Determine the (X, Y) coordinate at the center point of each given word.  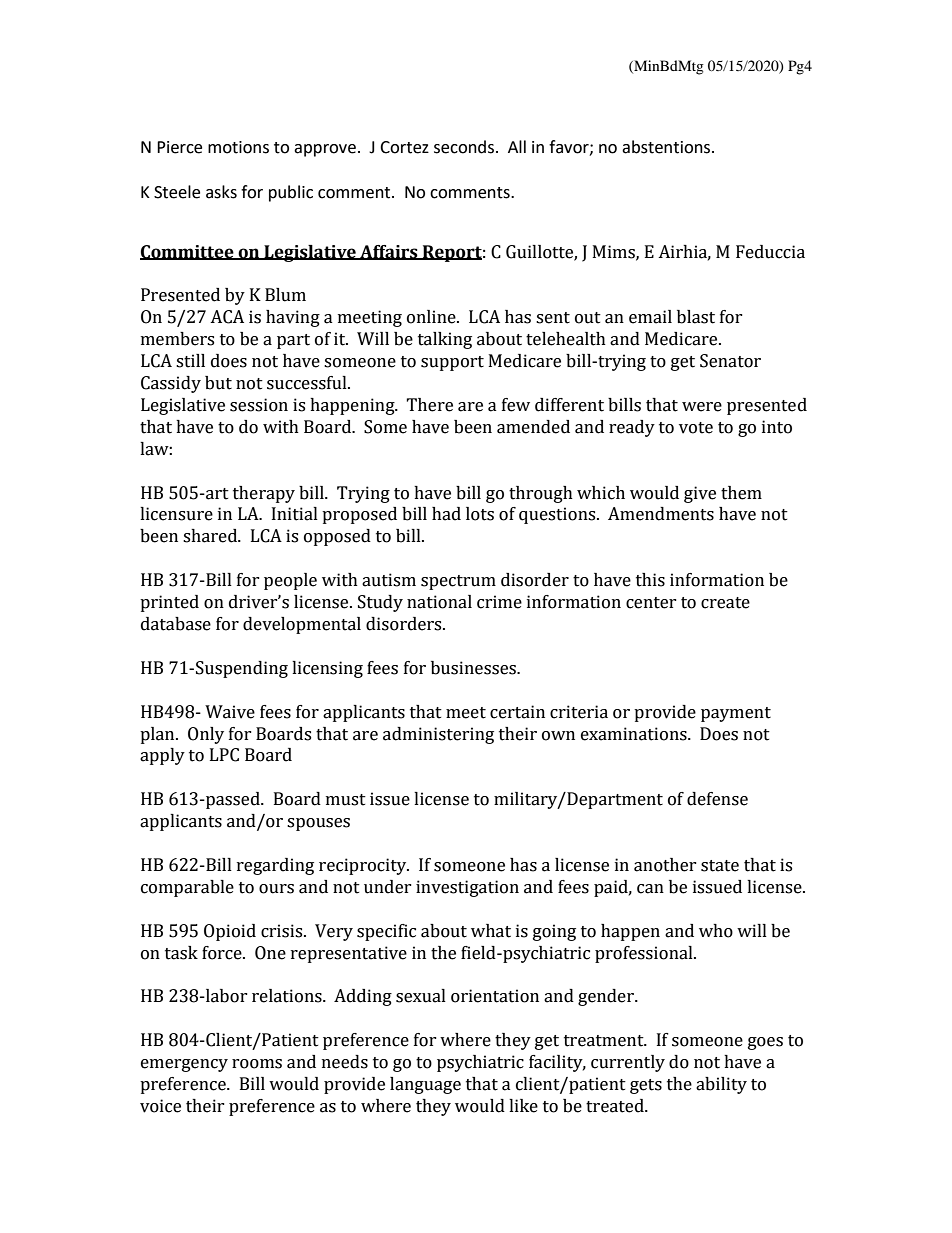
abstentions (666, 147)
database (176, 624)
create (725, 603)
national (439, 602)
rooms (257, 1064)
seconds (465, 147)
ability (721, 1085)
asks (221, 192)
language (425, 1085)
